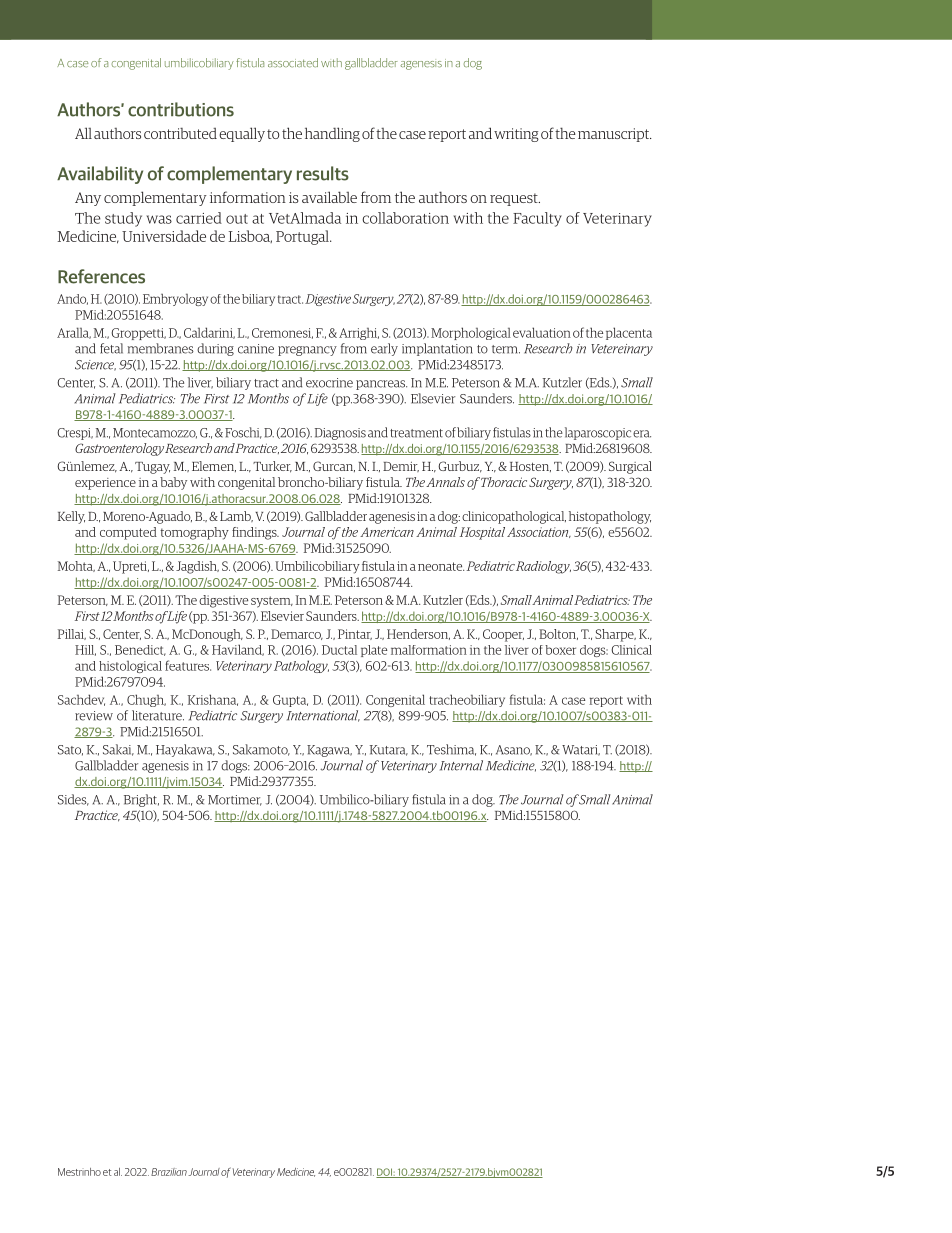 The image size is (952, 1233). What do you see at coordinates (516, 135) in the screenshot?
I see `writing` at bounding box center [516, 135].
